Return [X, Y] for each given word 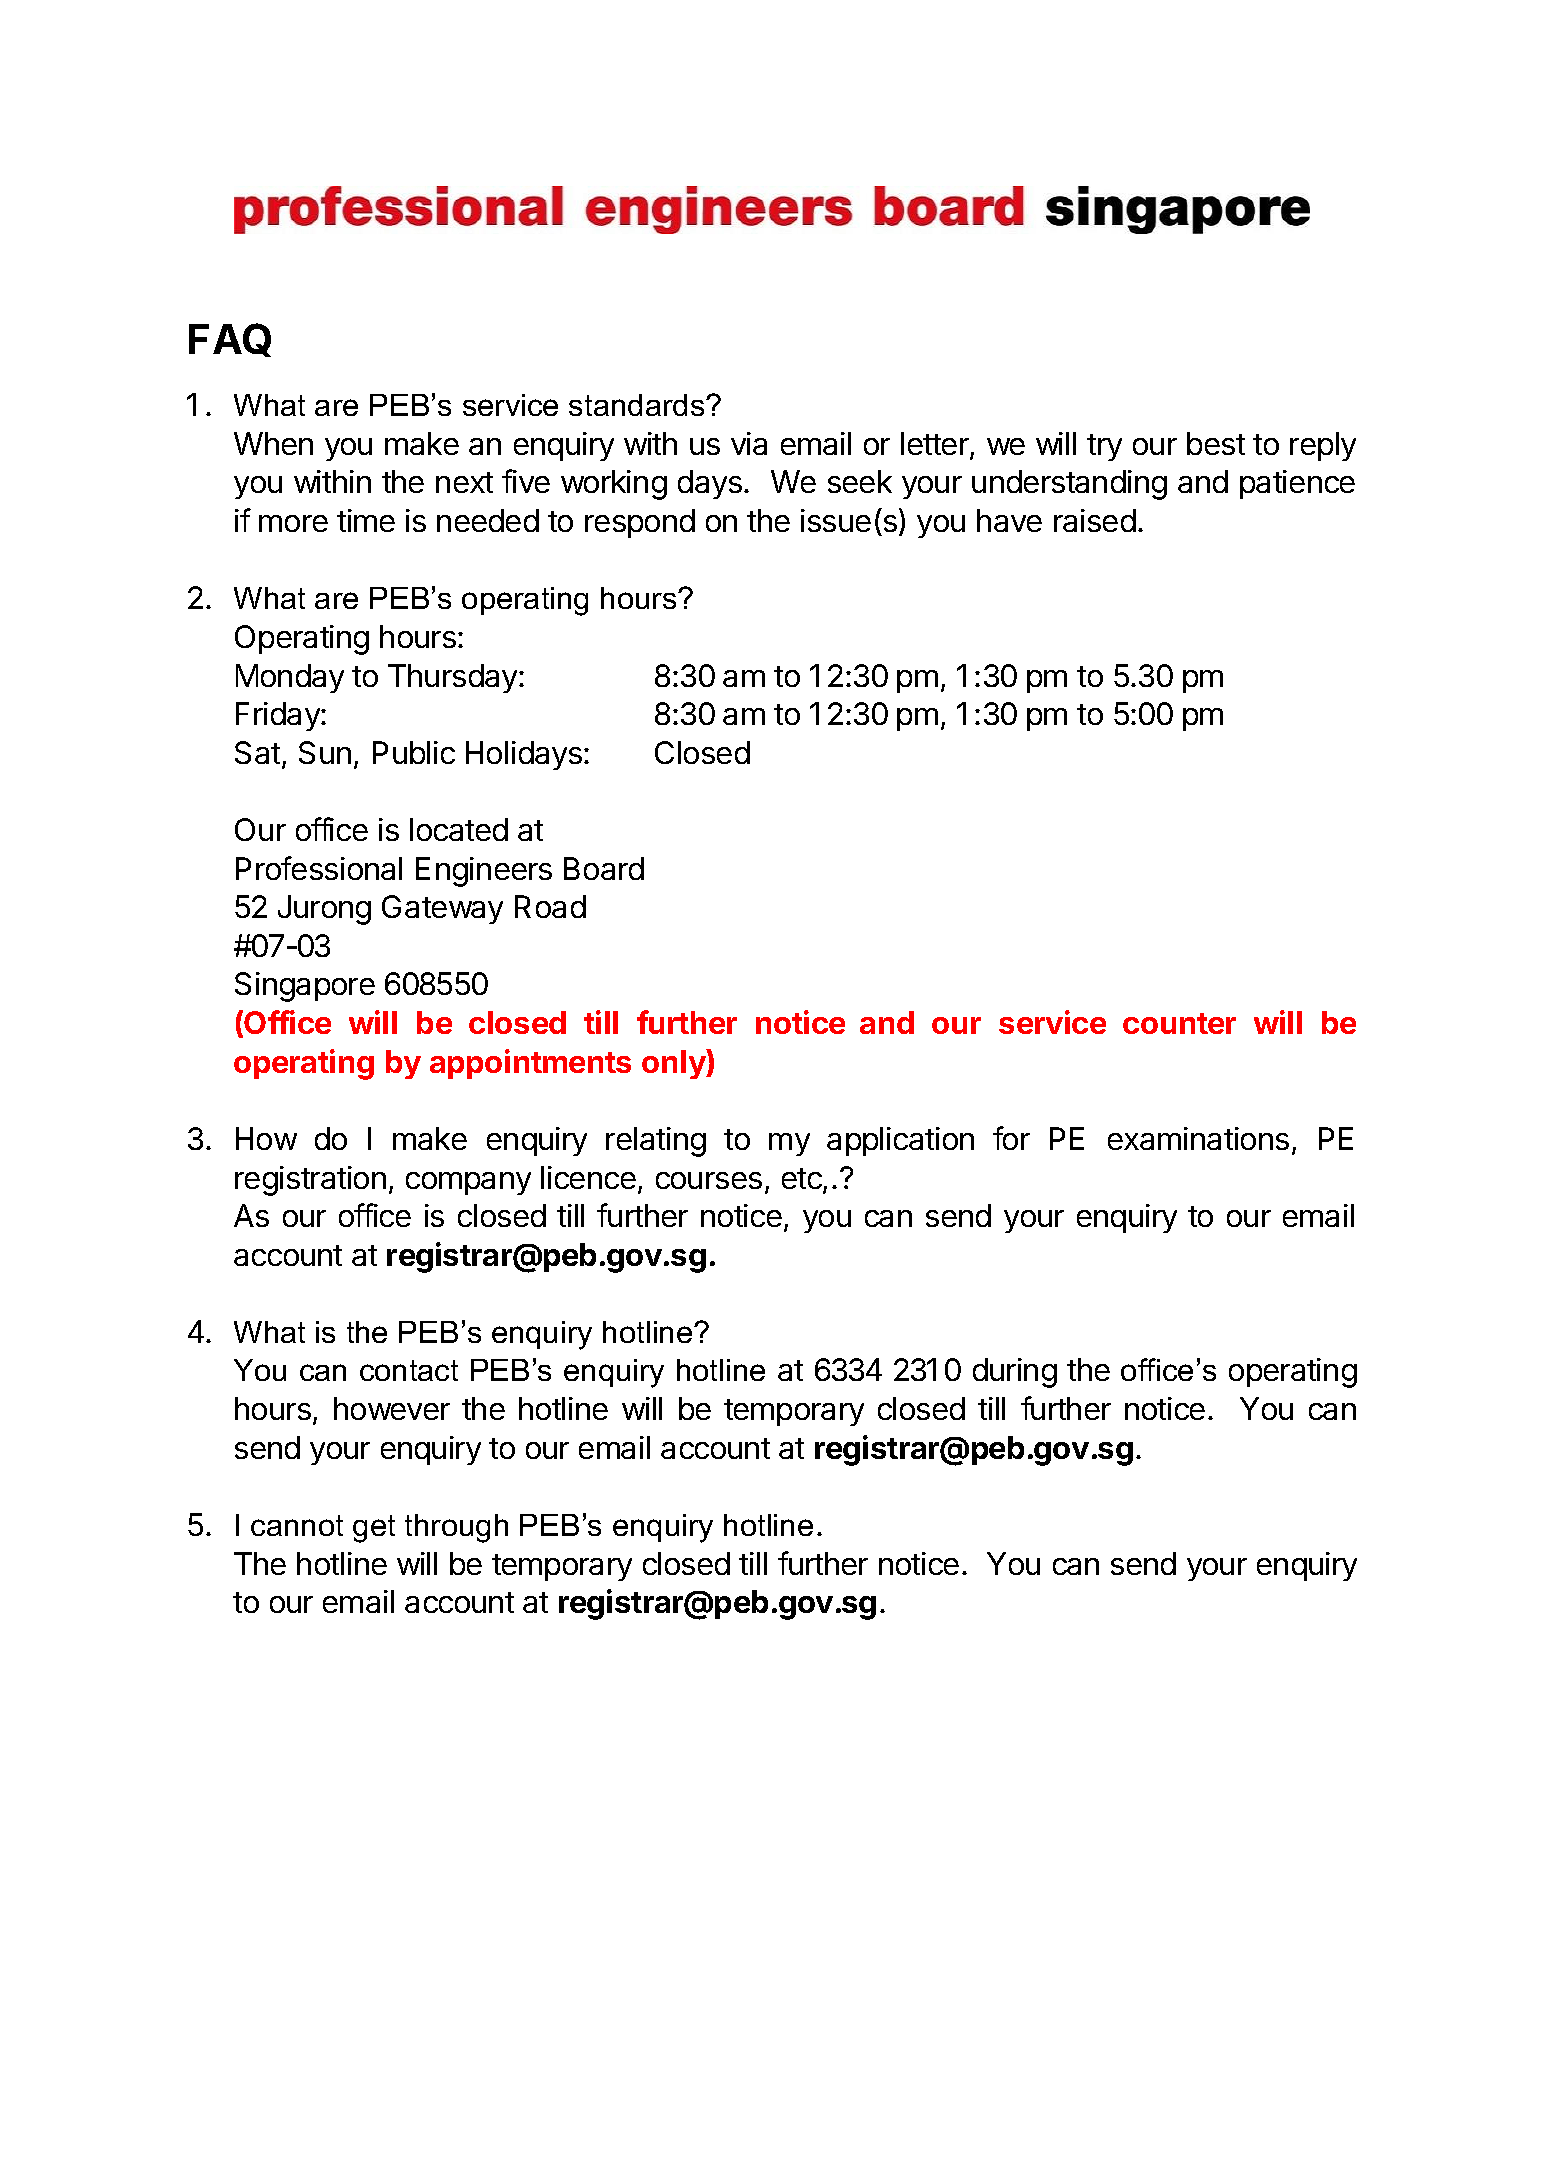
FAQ [230, 340]
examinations [1198, 1138]
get [374, 1529]
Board [604, 868]
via [749, 443]
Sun [325, 752]
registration [310, 1181]
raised [1095, 520]
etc [803, 1180]
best [1216, 443]
